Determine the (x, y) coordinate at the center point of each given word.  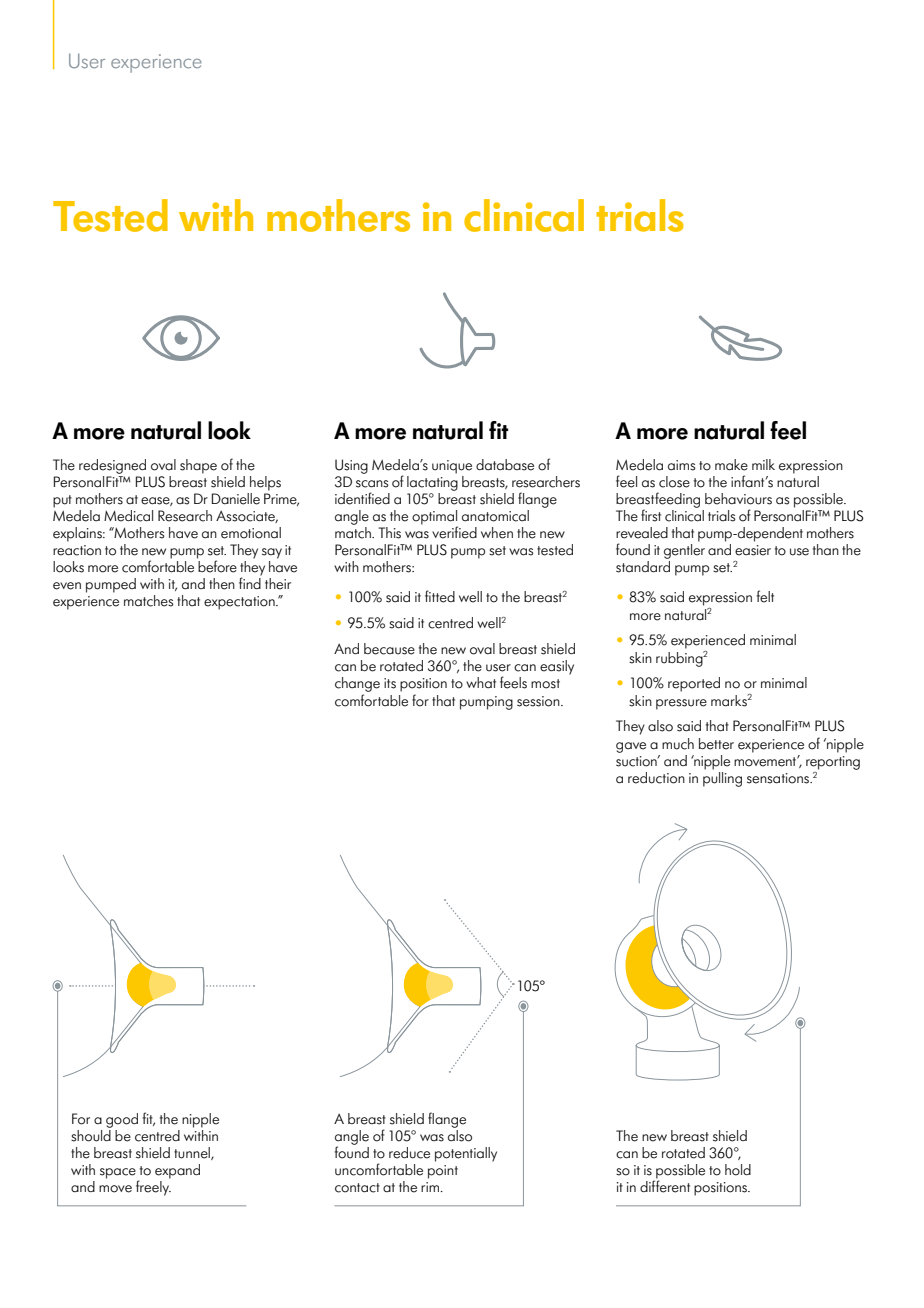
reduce (409, 1153)
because (389, 649)
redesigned (112, 466)
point (443, 1172)
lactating (432, 482)
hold (738, 1170)
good (122, 1120)
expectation (240, 603)
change (357, 686)
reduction (656, 778)
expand (177, 1171)
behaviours (738, 499)
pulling (722, 778)
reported (694, 684)
